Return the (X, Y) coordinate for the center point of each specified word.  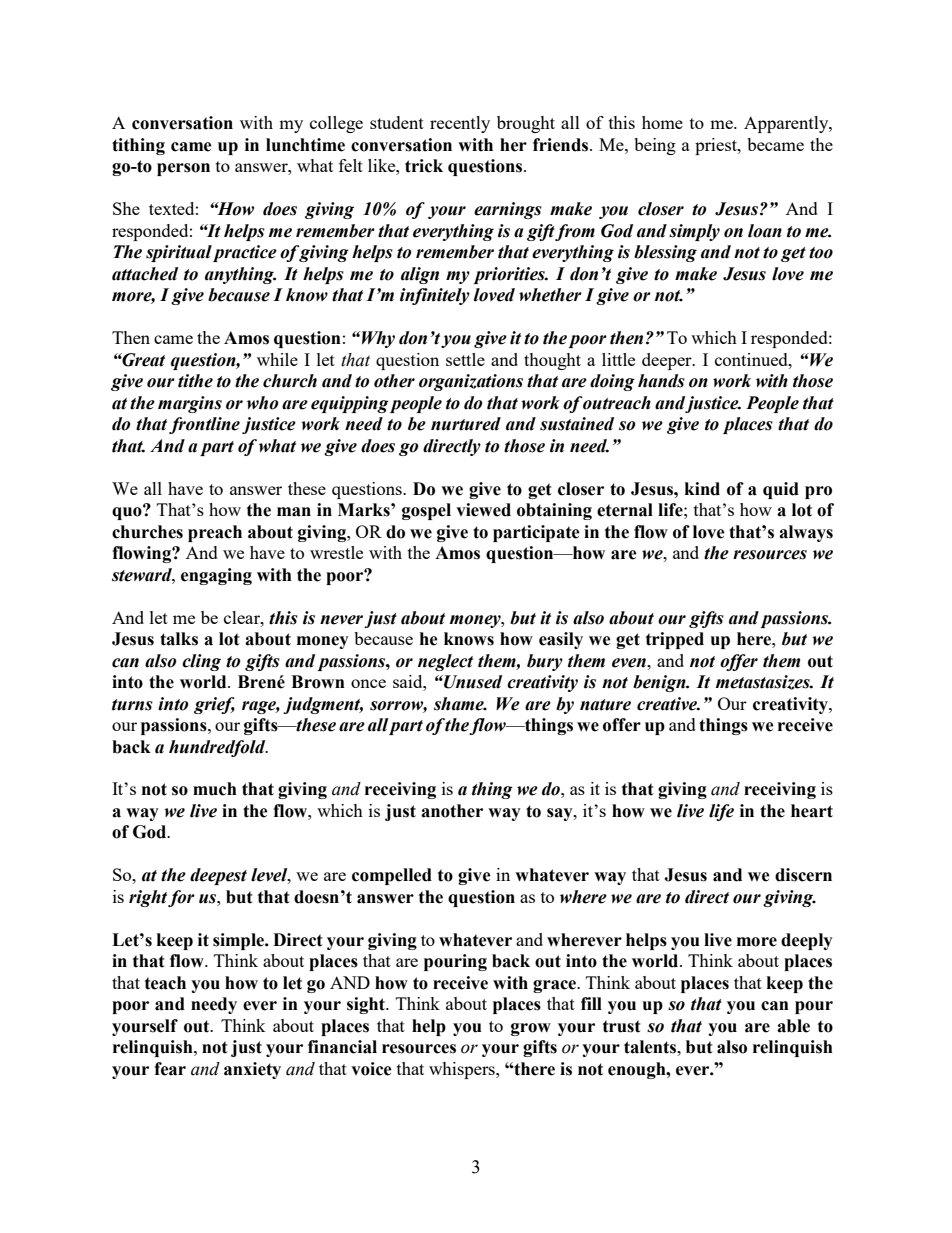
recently (460, 124)
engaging (216, 576)
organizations (471, 382)
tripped (675, 640)
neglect (445, 662)
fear (170, 1069)
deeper (668, 361)
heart (812, 811)
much (215, 789)
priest (717, 146)
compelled (392, 876)
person (183, 169)
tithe (195, 381)
